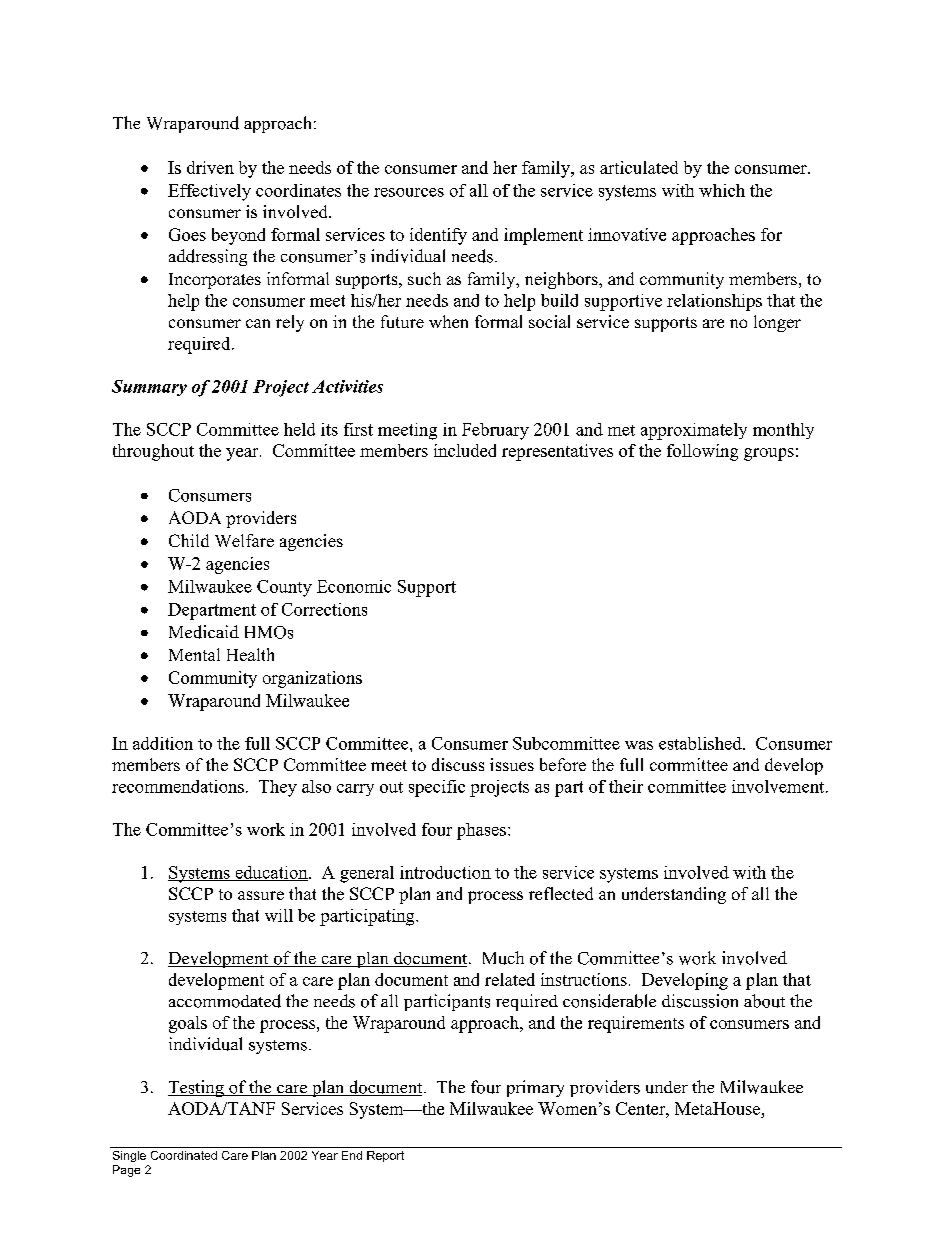 Image resolution: width=952 pixels, height=1233 pixels. Describe the element at coordinates (694, 431) in the page. I see `approximately` at that location.
